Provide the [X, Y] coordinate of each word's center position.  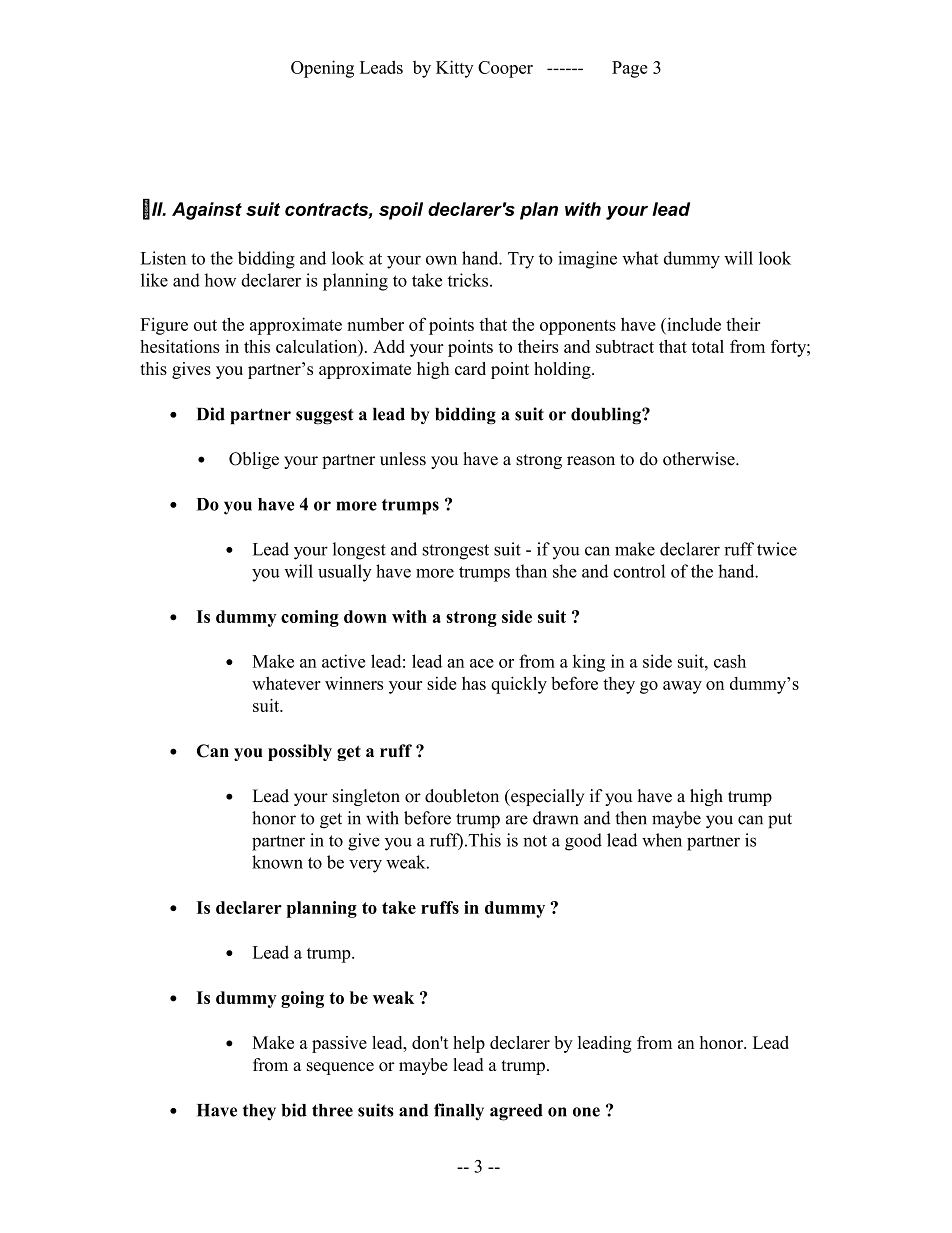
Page [630, 69]
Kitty [455, 69]
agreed [516, 1112]
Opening [322, 69]
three [332, 1110]
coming [310, 618]
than [531, 571]
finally [459, 1112]
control [639, 571]
